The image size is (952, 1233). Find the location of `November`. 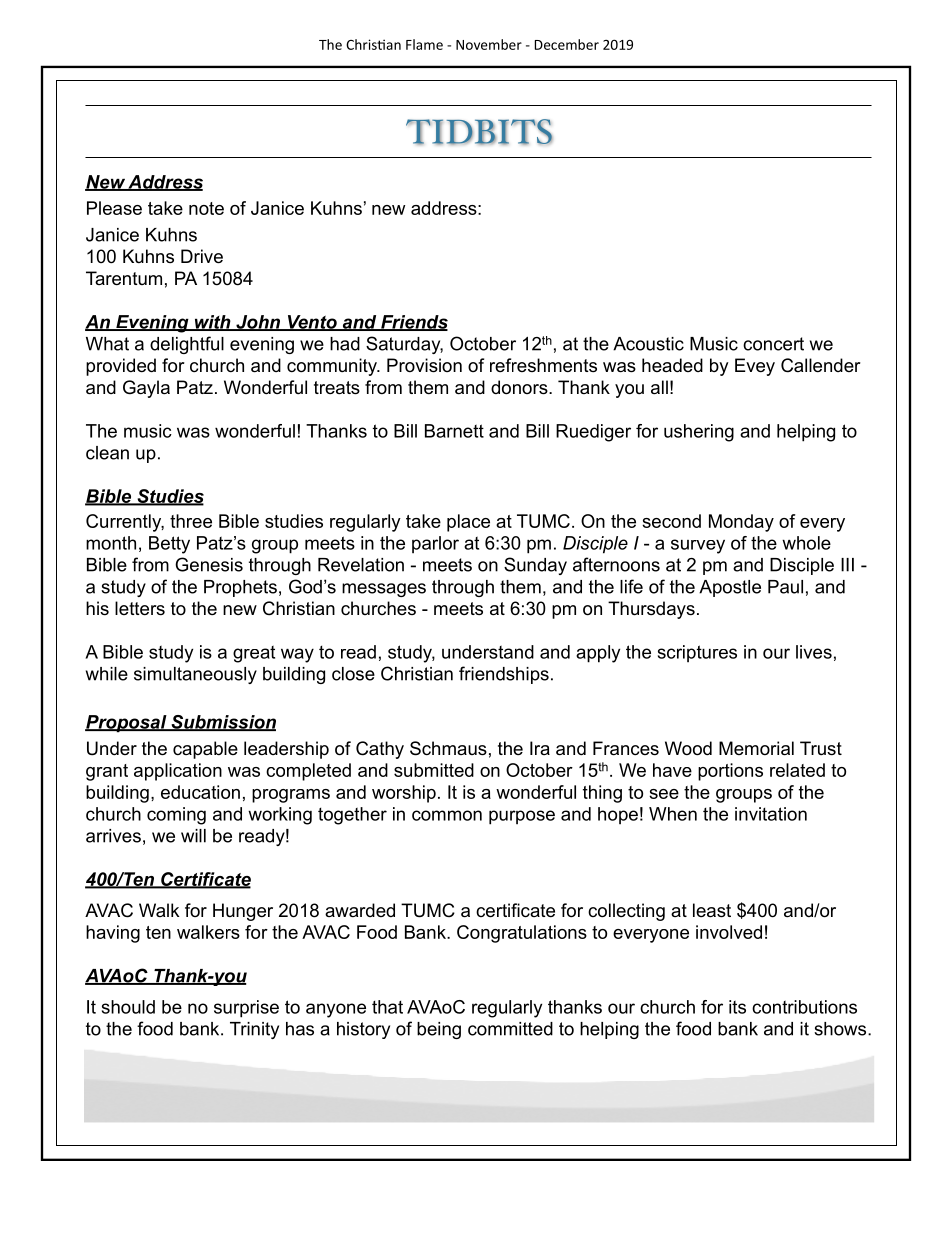

November is located at coordinates (489, 44).
